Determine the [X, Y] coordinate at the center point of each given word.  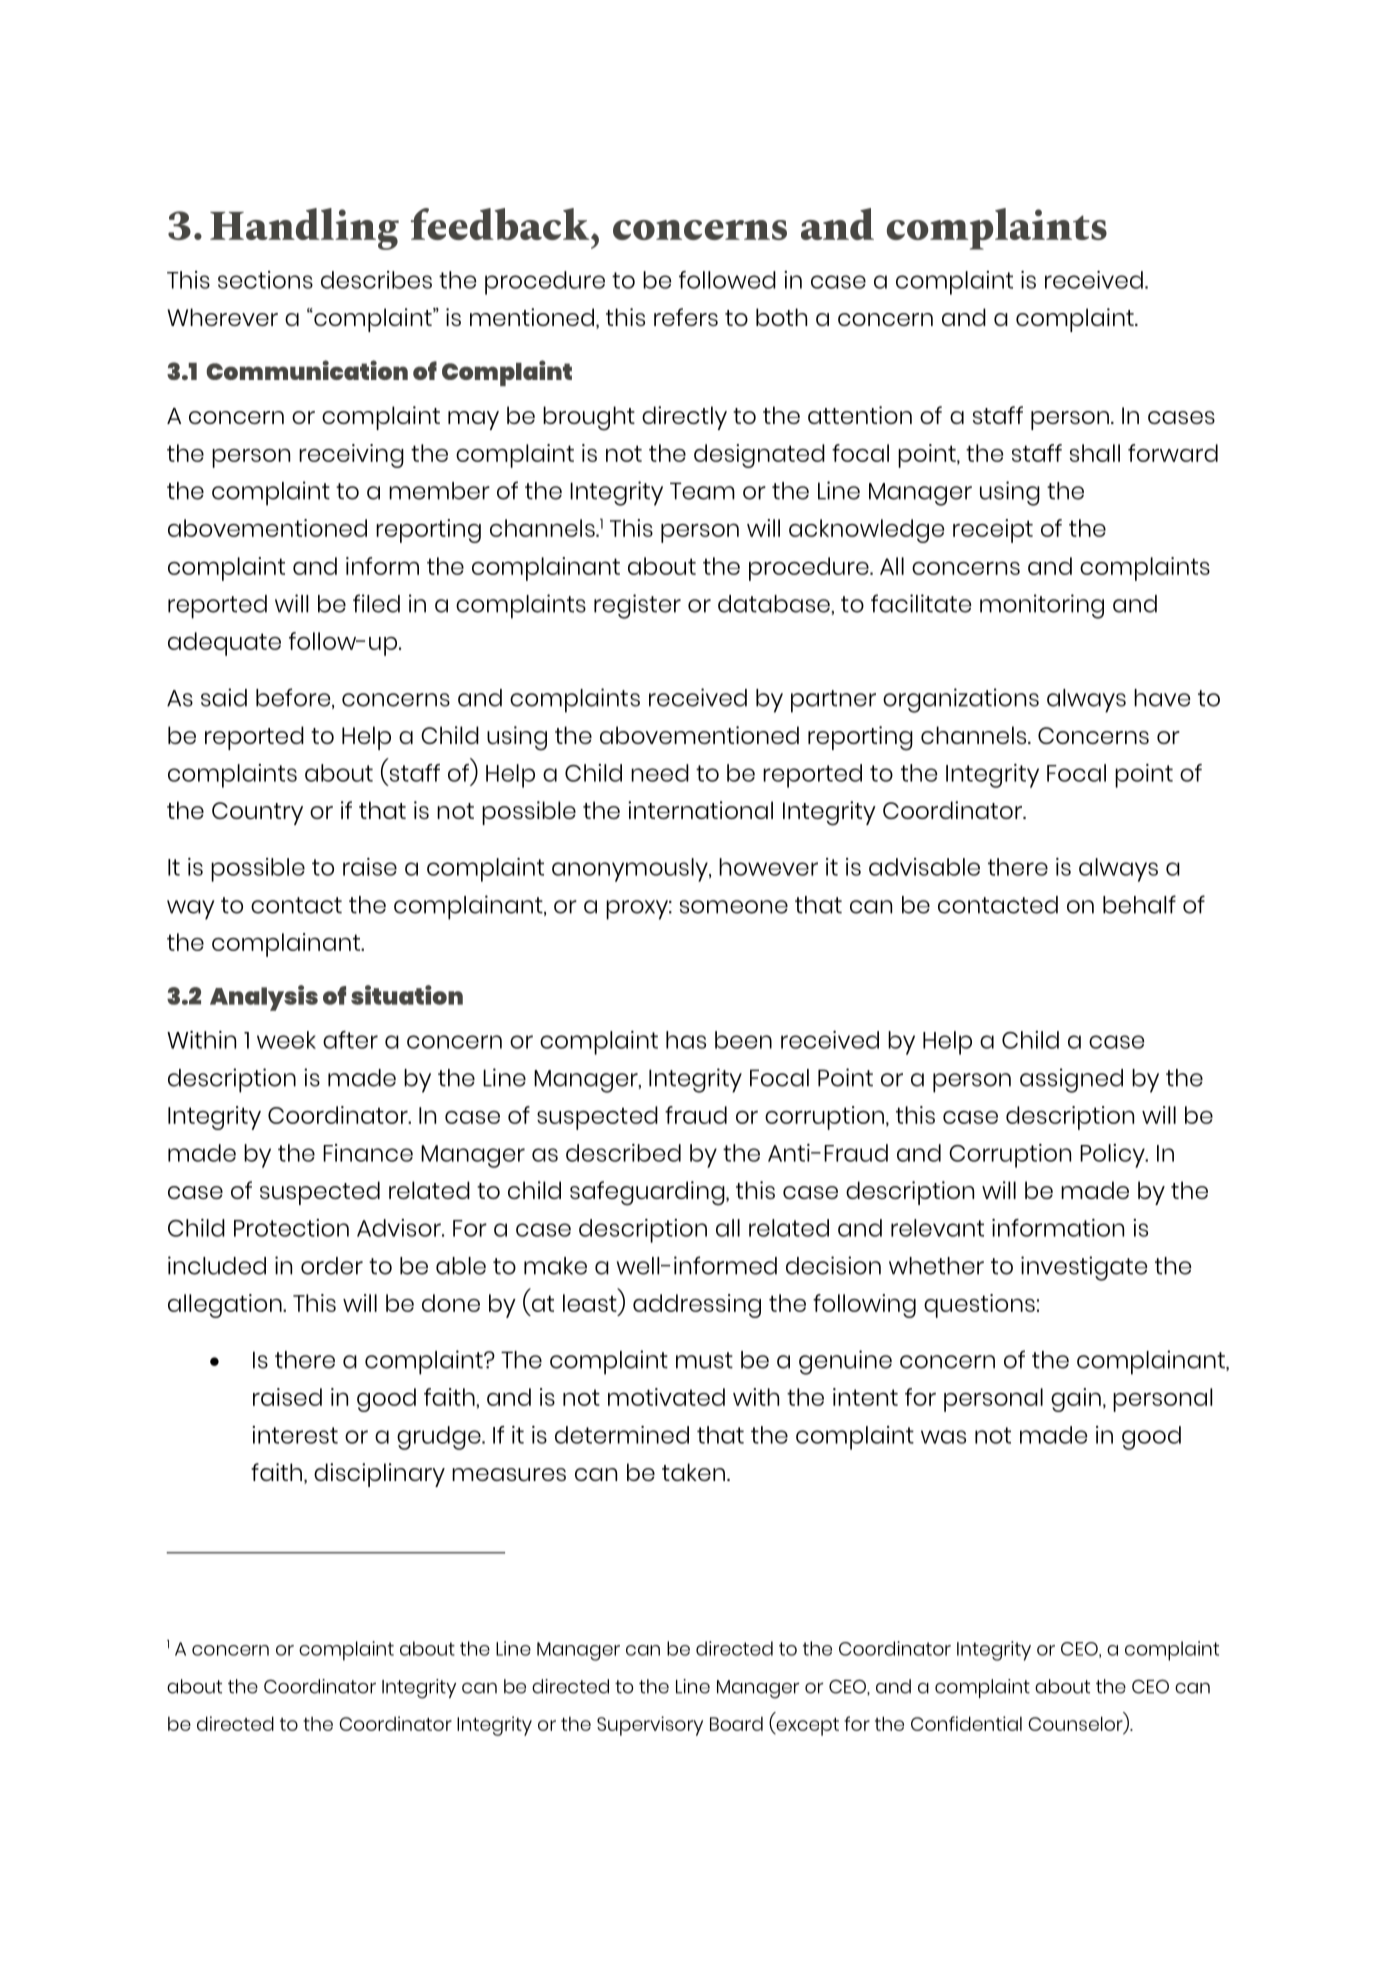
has [686, 1040]
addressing [697, 1306]
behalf [1139, 904]
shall [1095, 453]
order [332, 1266]
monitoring [1042, 606]
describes [376, 280]
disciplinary [379, 1475]
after [350, 1040]
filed [376, 603]
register [637, 606]
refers [686, 317]
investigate [1084, 1268]
